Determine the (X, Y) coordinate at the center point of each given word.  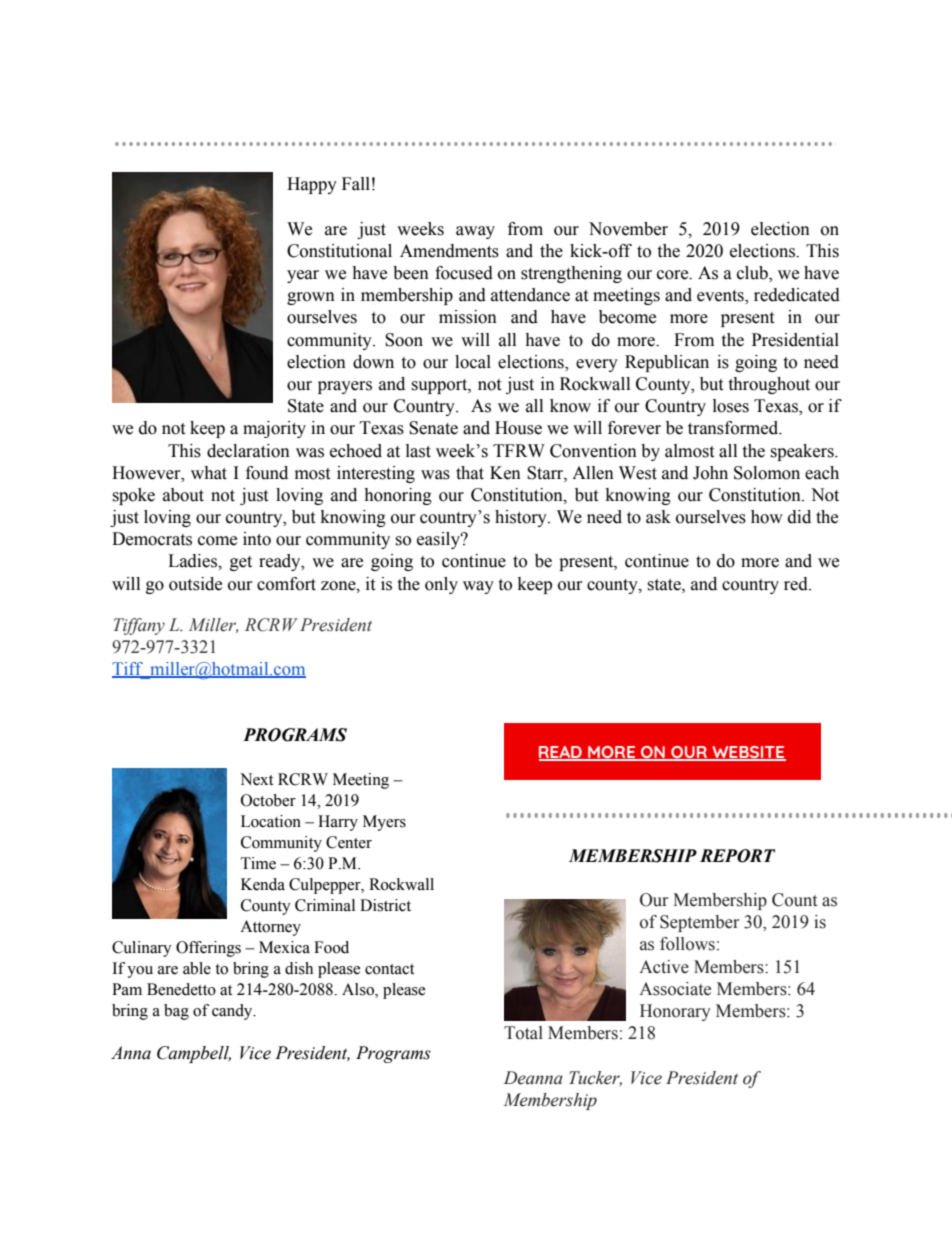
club (753, 274)
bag (176, 1012)
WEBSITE (748, 753)
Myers (384, 823)
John (710, 473)
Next (256, 779)
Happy (312, 185)
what (209, 473)
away (475, 232)
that (470, 473)
